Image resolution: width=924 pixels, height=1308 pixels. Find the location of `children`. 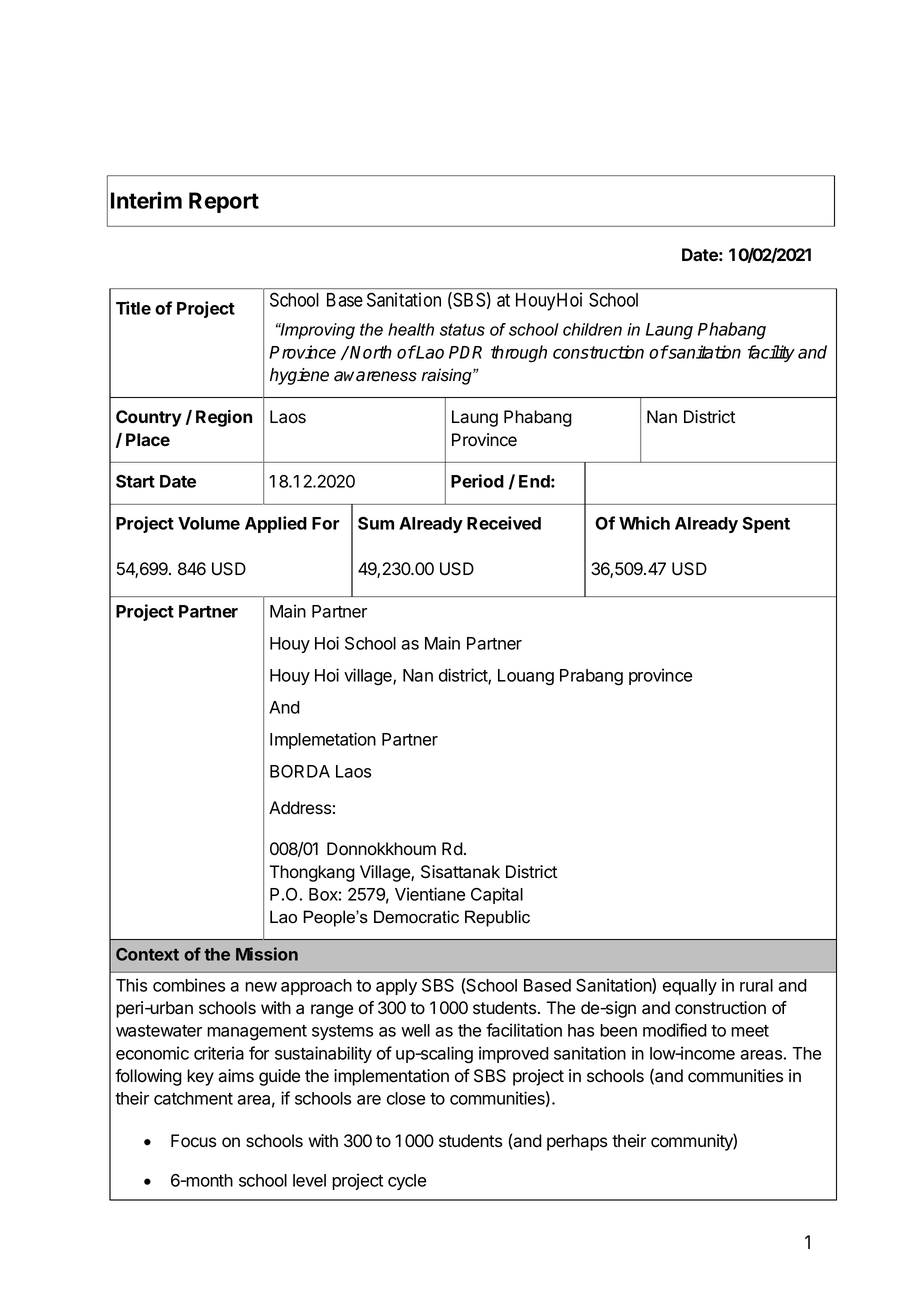

children is located at coordinates (592, 329).
